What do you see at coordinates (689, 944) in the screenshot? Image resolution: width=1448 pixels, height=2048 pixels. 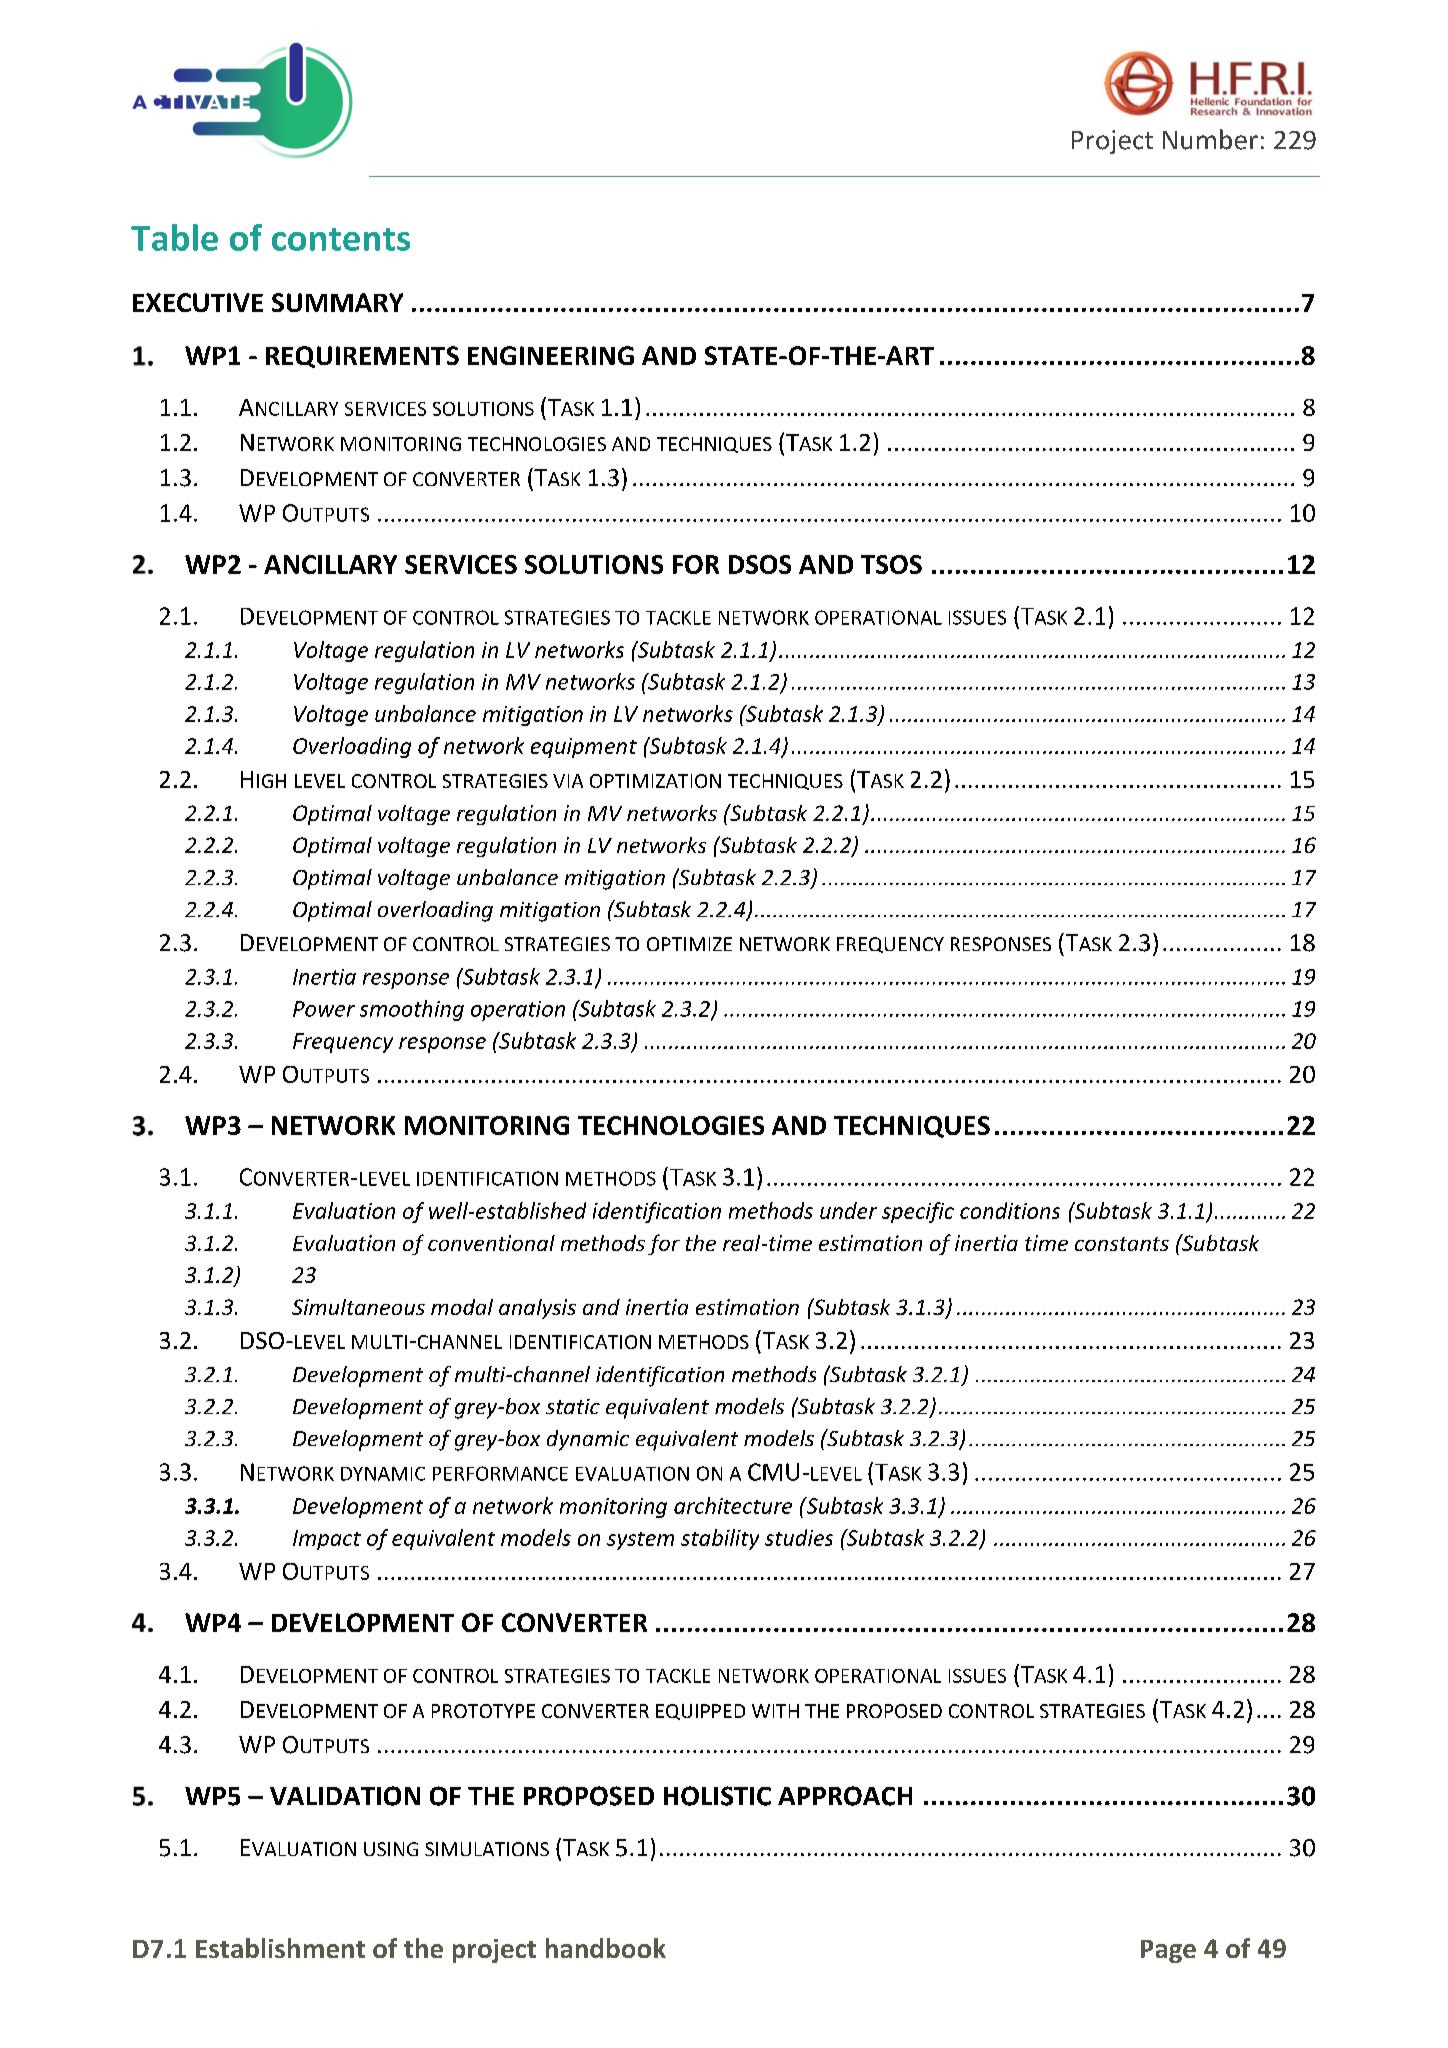 I see `OPTIMIZE` at bounding box center [689, 944].
